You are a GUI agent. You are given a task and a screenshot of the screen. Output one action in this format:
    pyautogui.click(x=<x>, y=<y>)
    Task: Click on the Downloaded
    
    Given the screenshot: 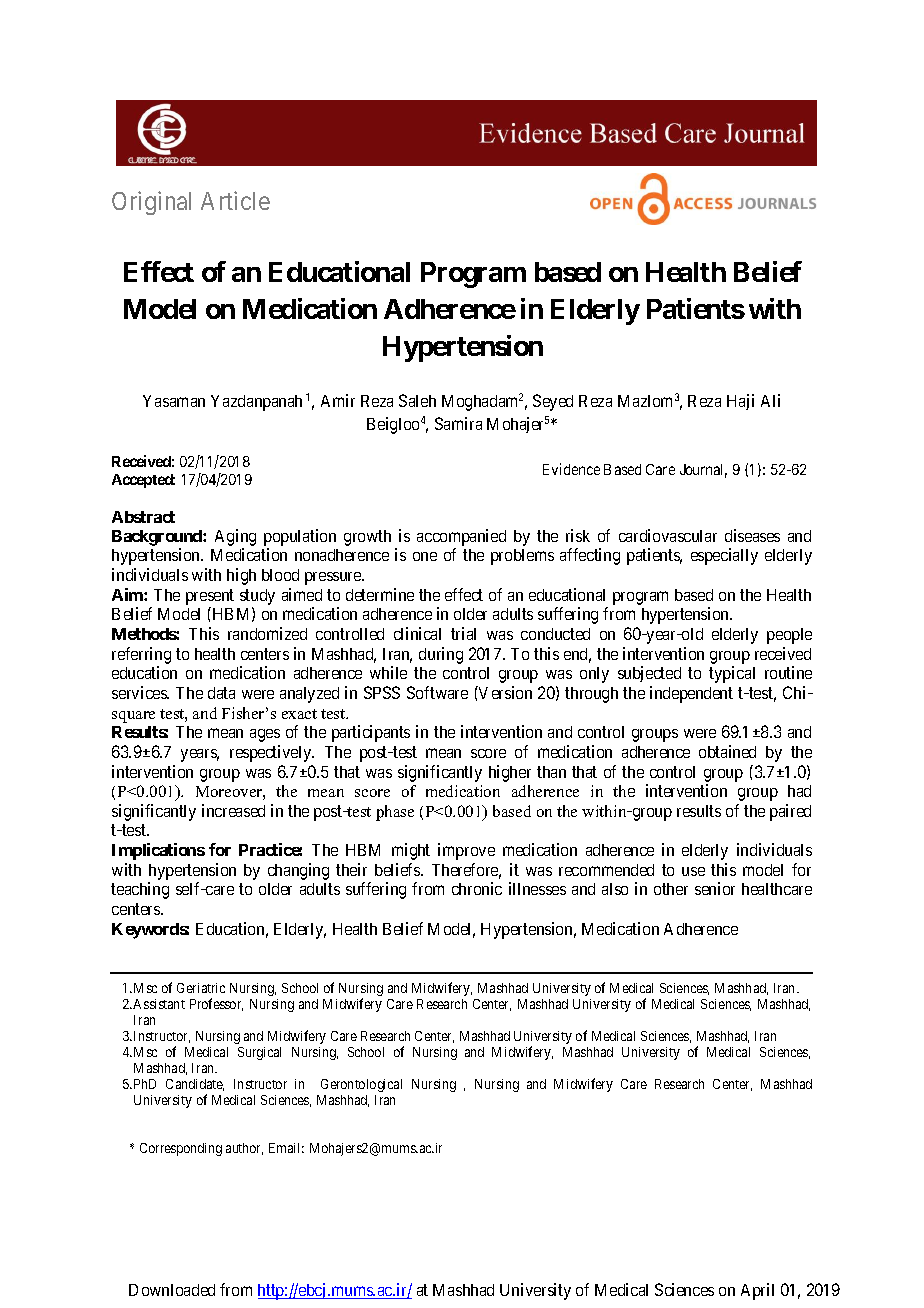 What is the action you would take?
    pyautogui.click(x=172, y=1290)
